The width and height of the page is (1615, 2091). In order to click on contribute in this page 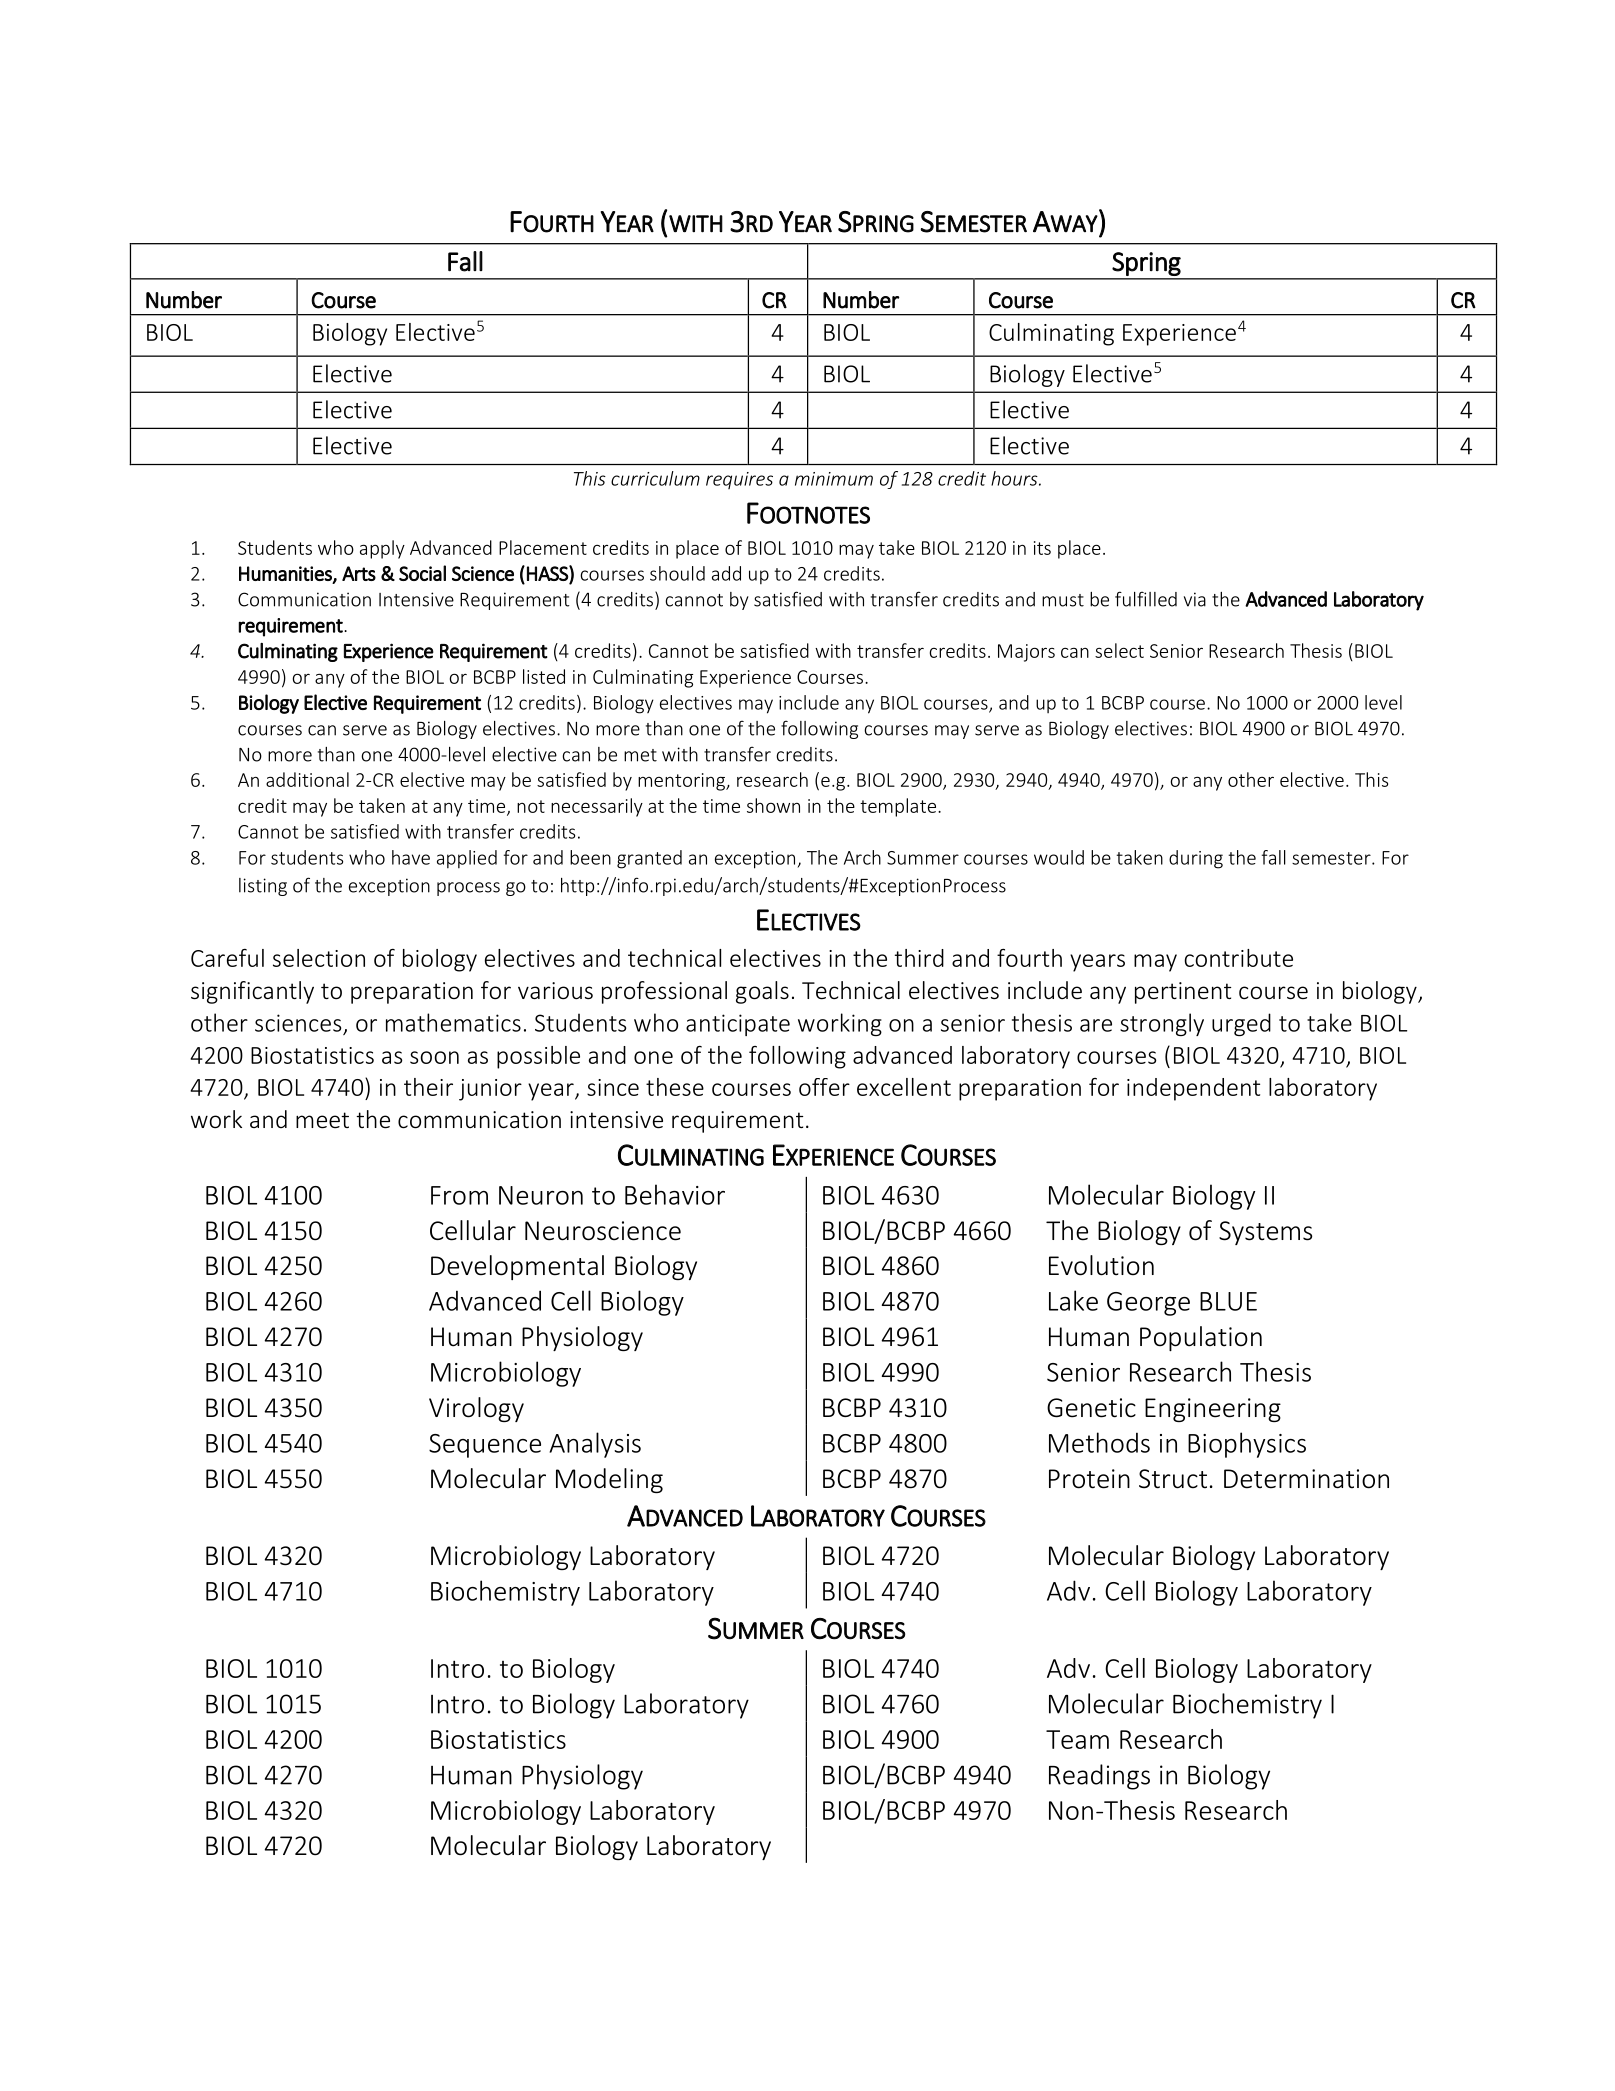, I will do `click(1238, 958)`.
